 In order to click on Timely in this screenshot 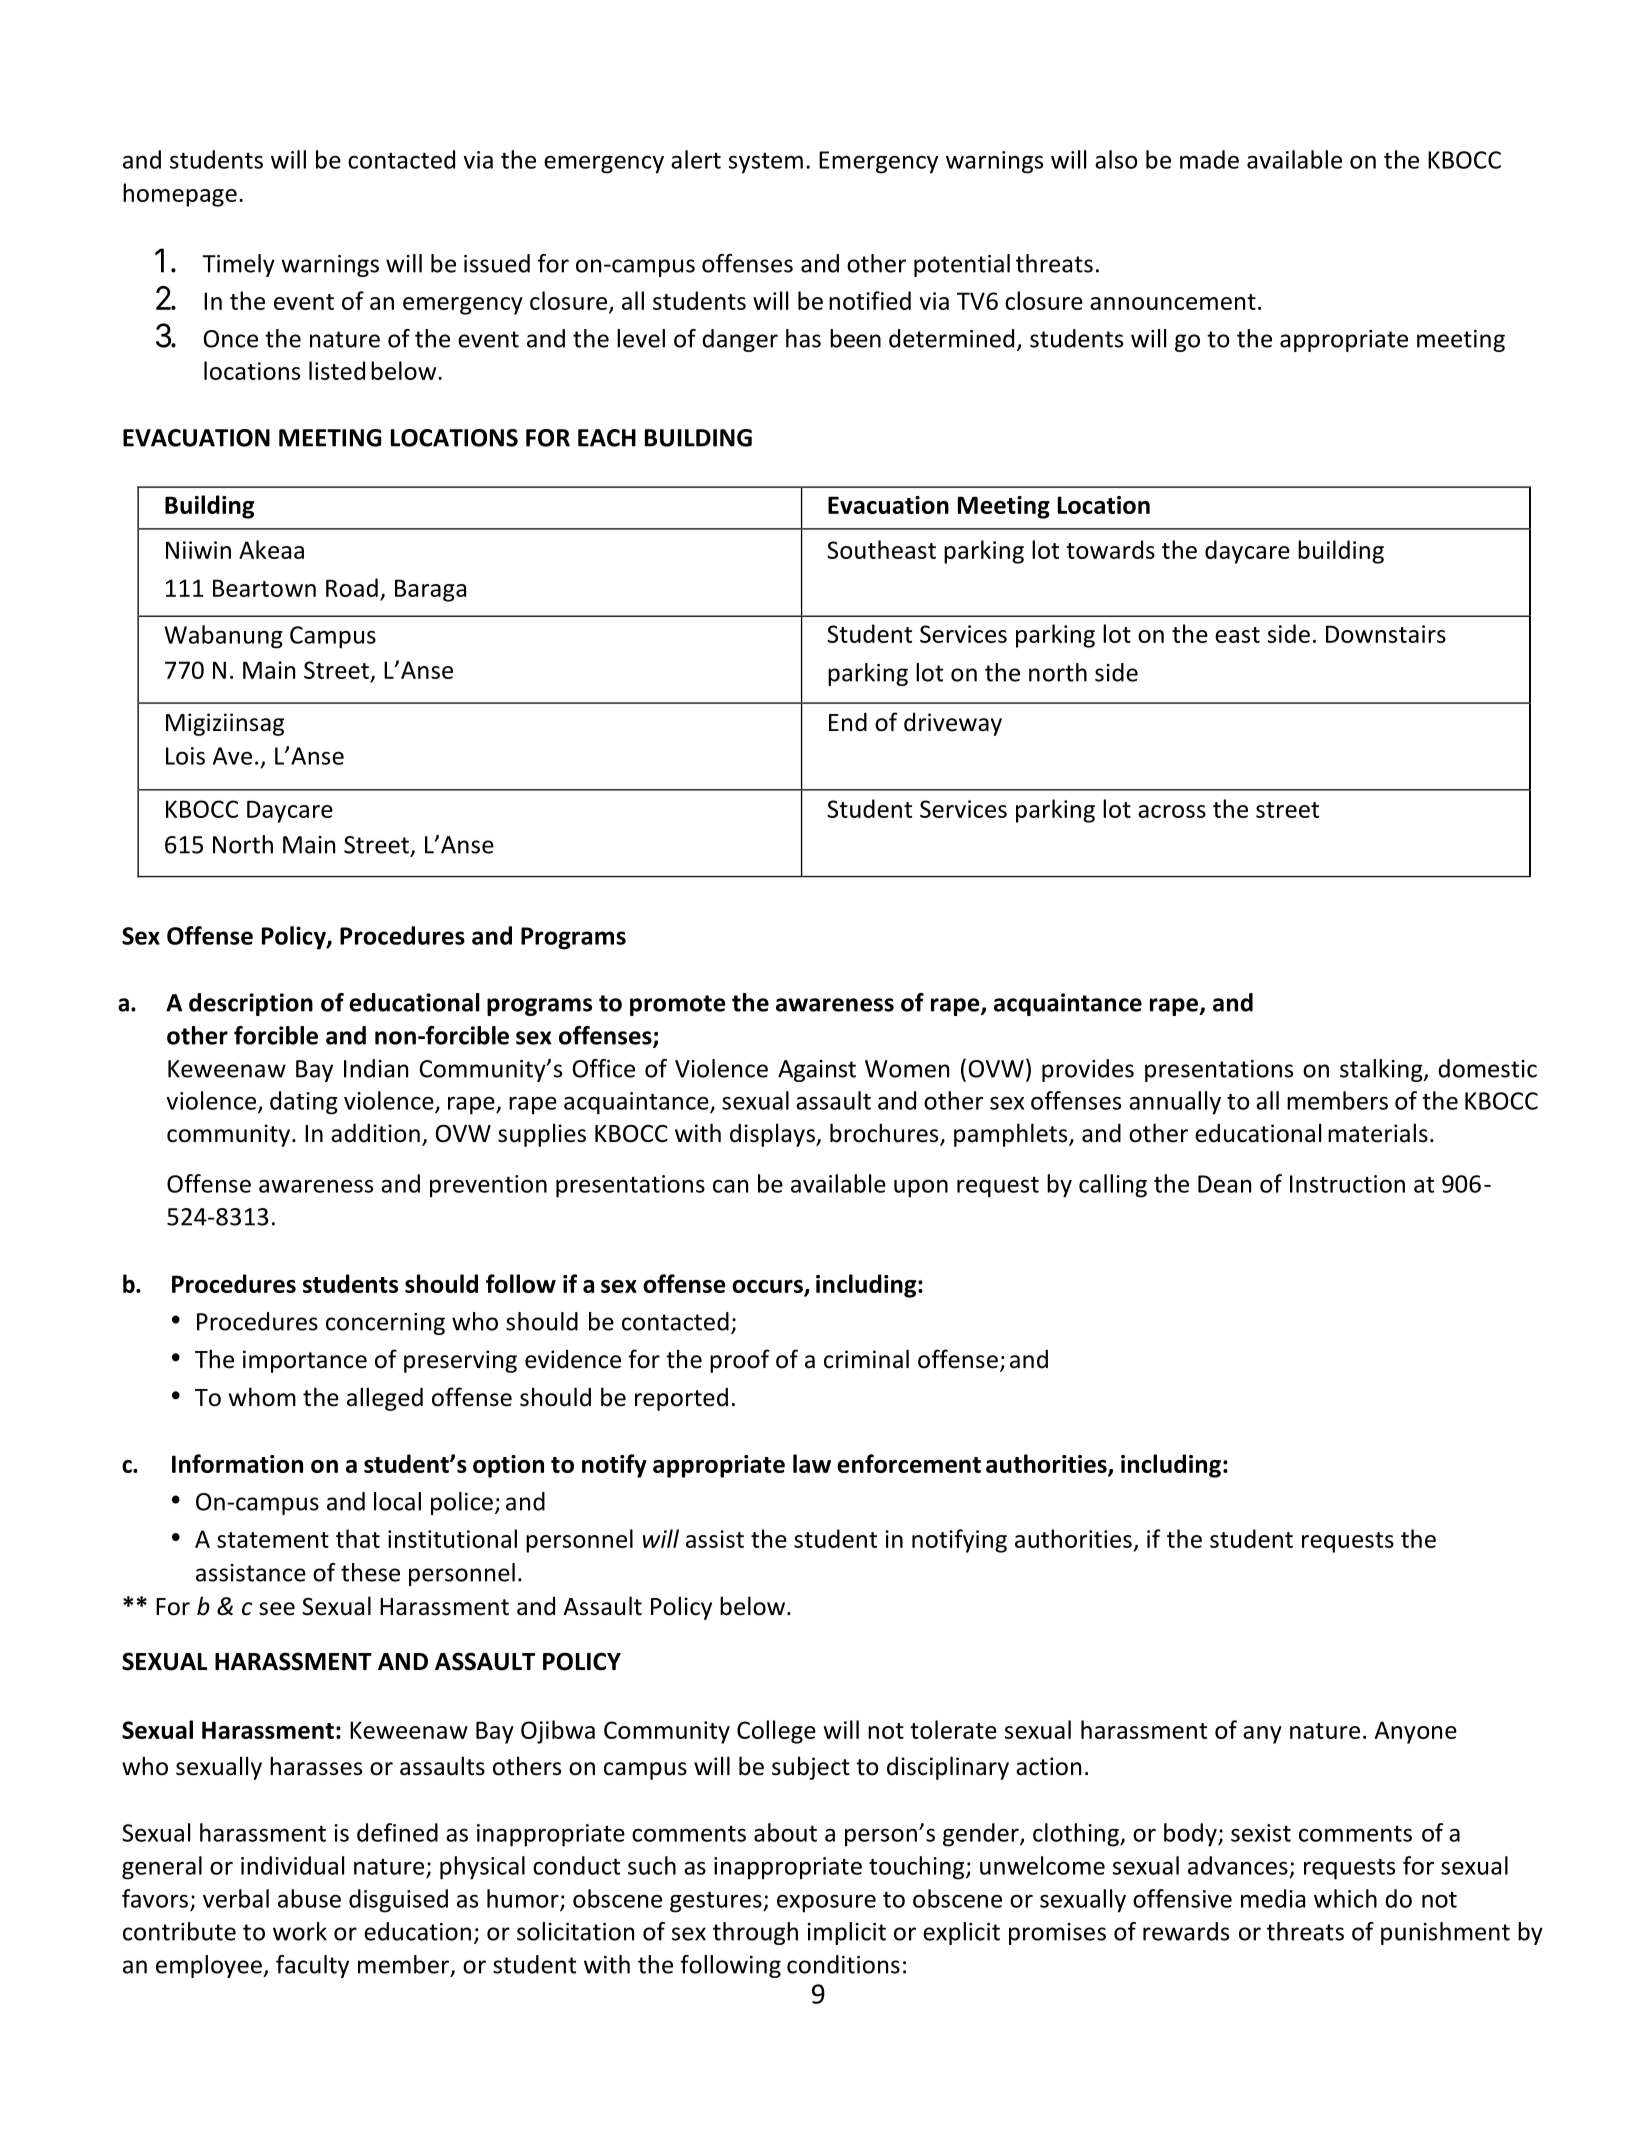, I will do `click(238, 265)`.
